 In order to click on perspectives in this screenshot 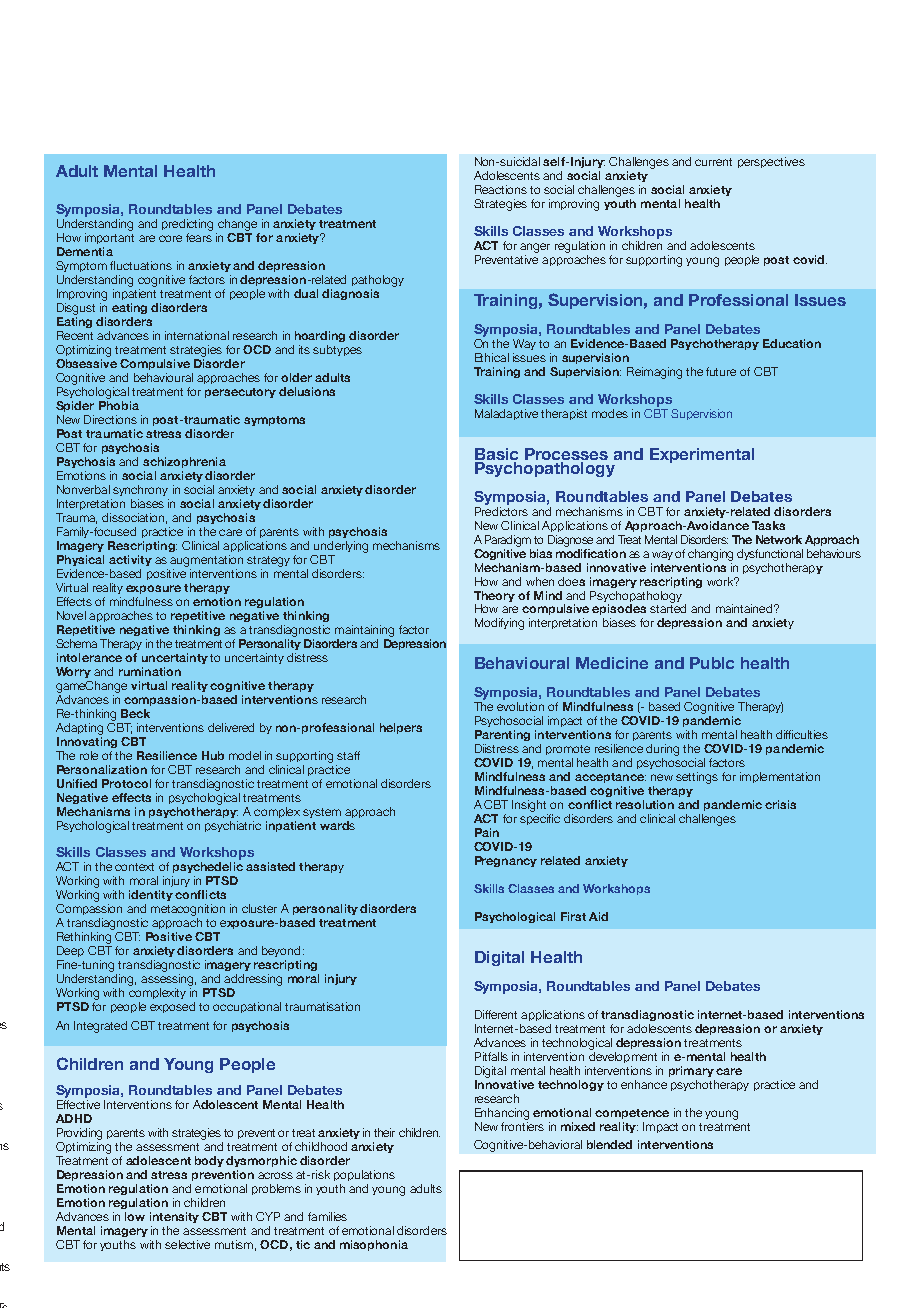, I will do `click(771, 162)`.
